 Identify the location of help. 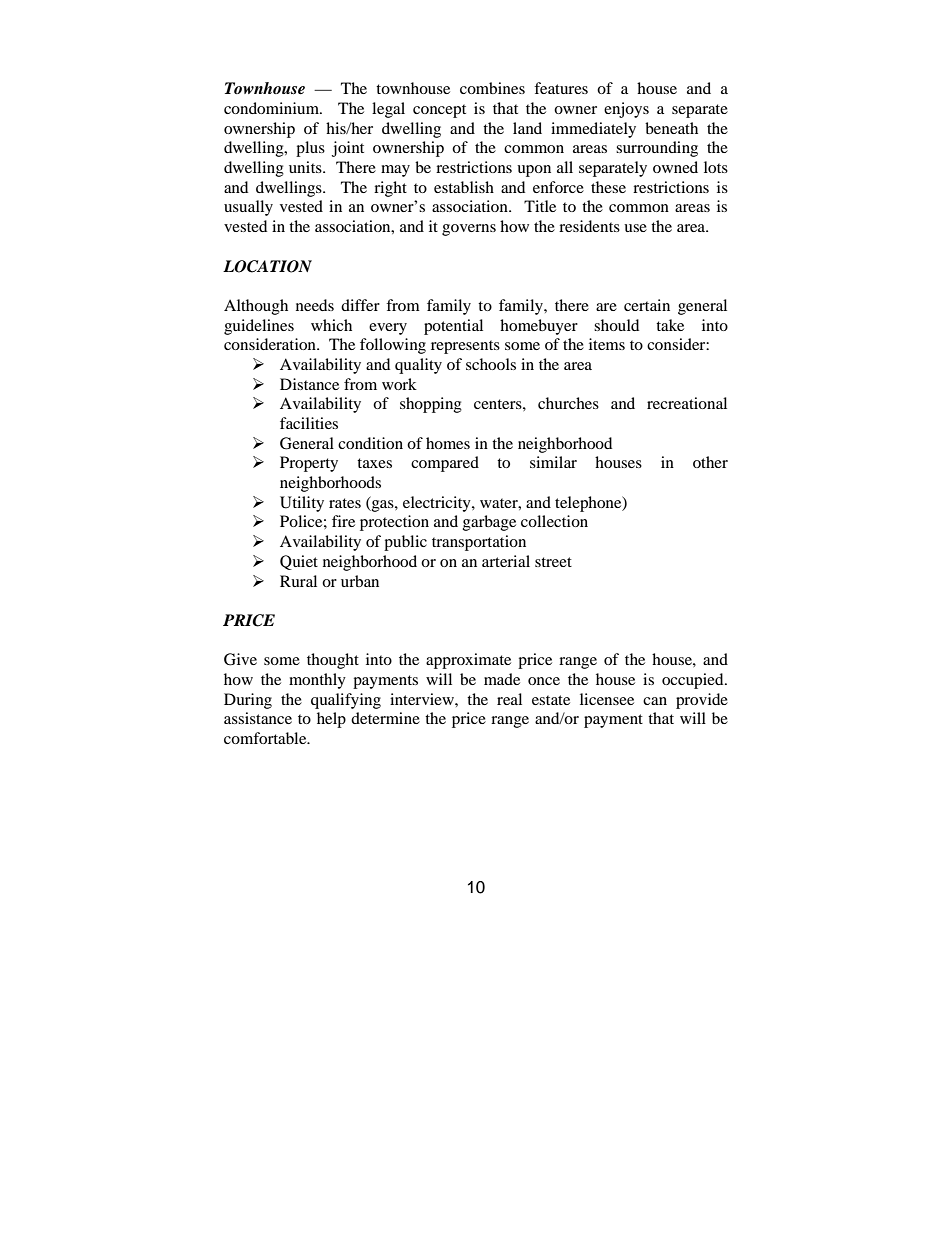
(331, 720).
